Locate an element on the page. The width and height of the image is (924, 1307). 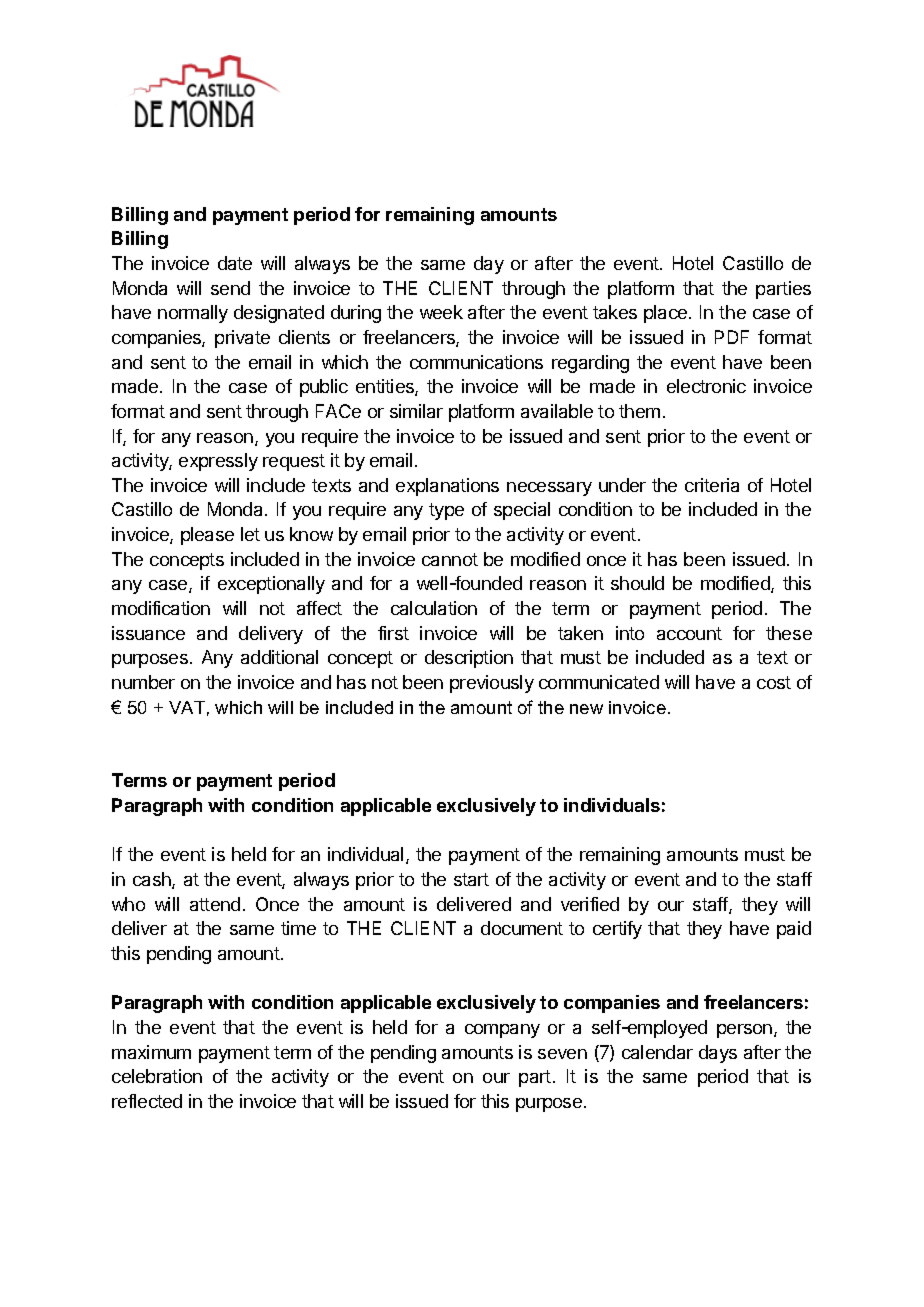
previously is located at coordinates (492, 684).
